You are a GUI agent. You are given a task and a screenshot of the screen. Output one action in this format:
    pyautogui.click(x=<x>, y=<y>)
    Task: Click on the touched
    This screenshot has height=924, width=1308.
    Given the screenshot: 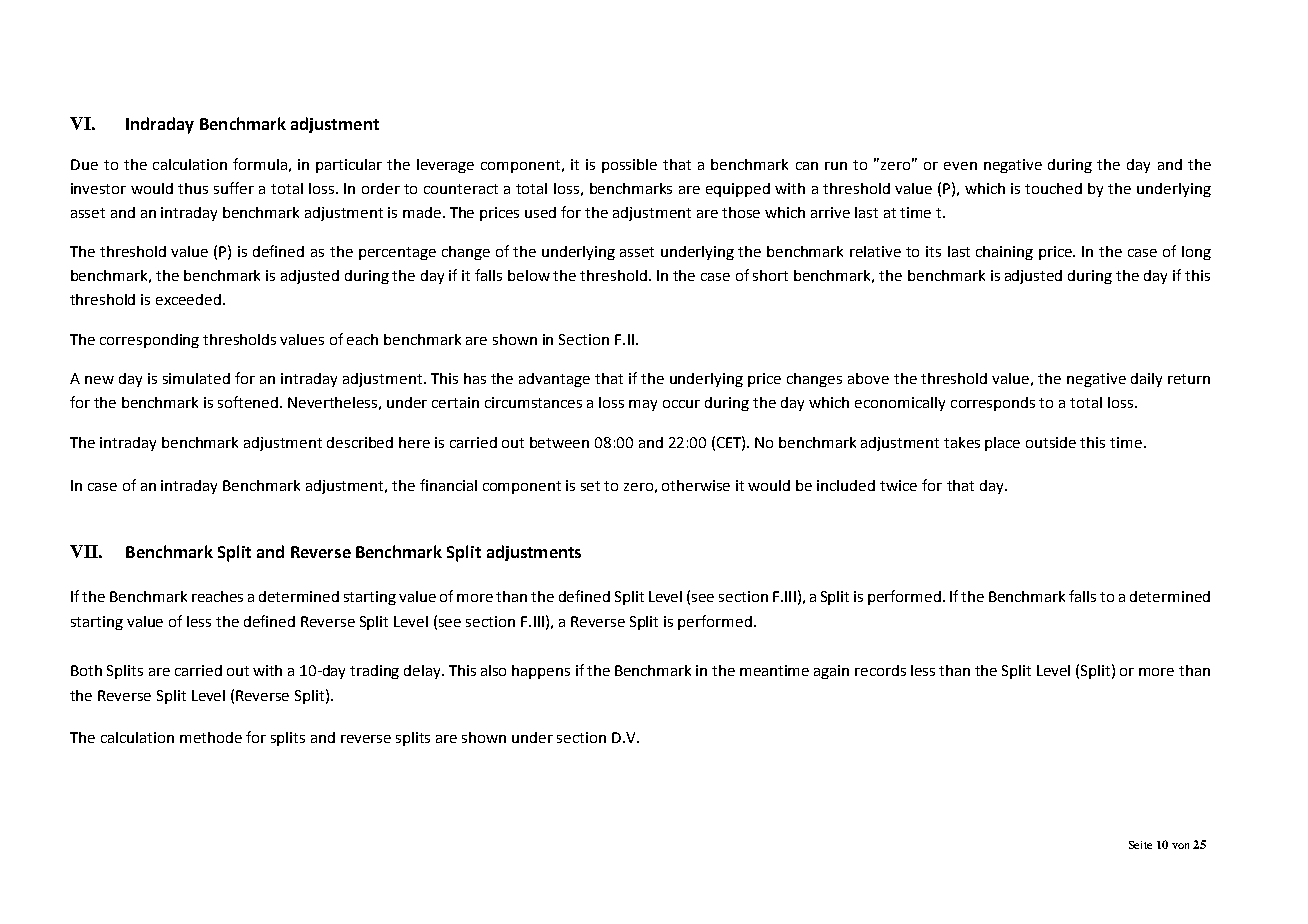 What is the action you would take?
    pyautogui.click(x=1053, y=188)
